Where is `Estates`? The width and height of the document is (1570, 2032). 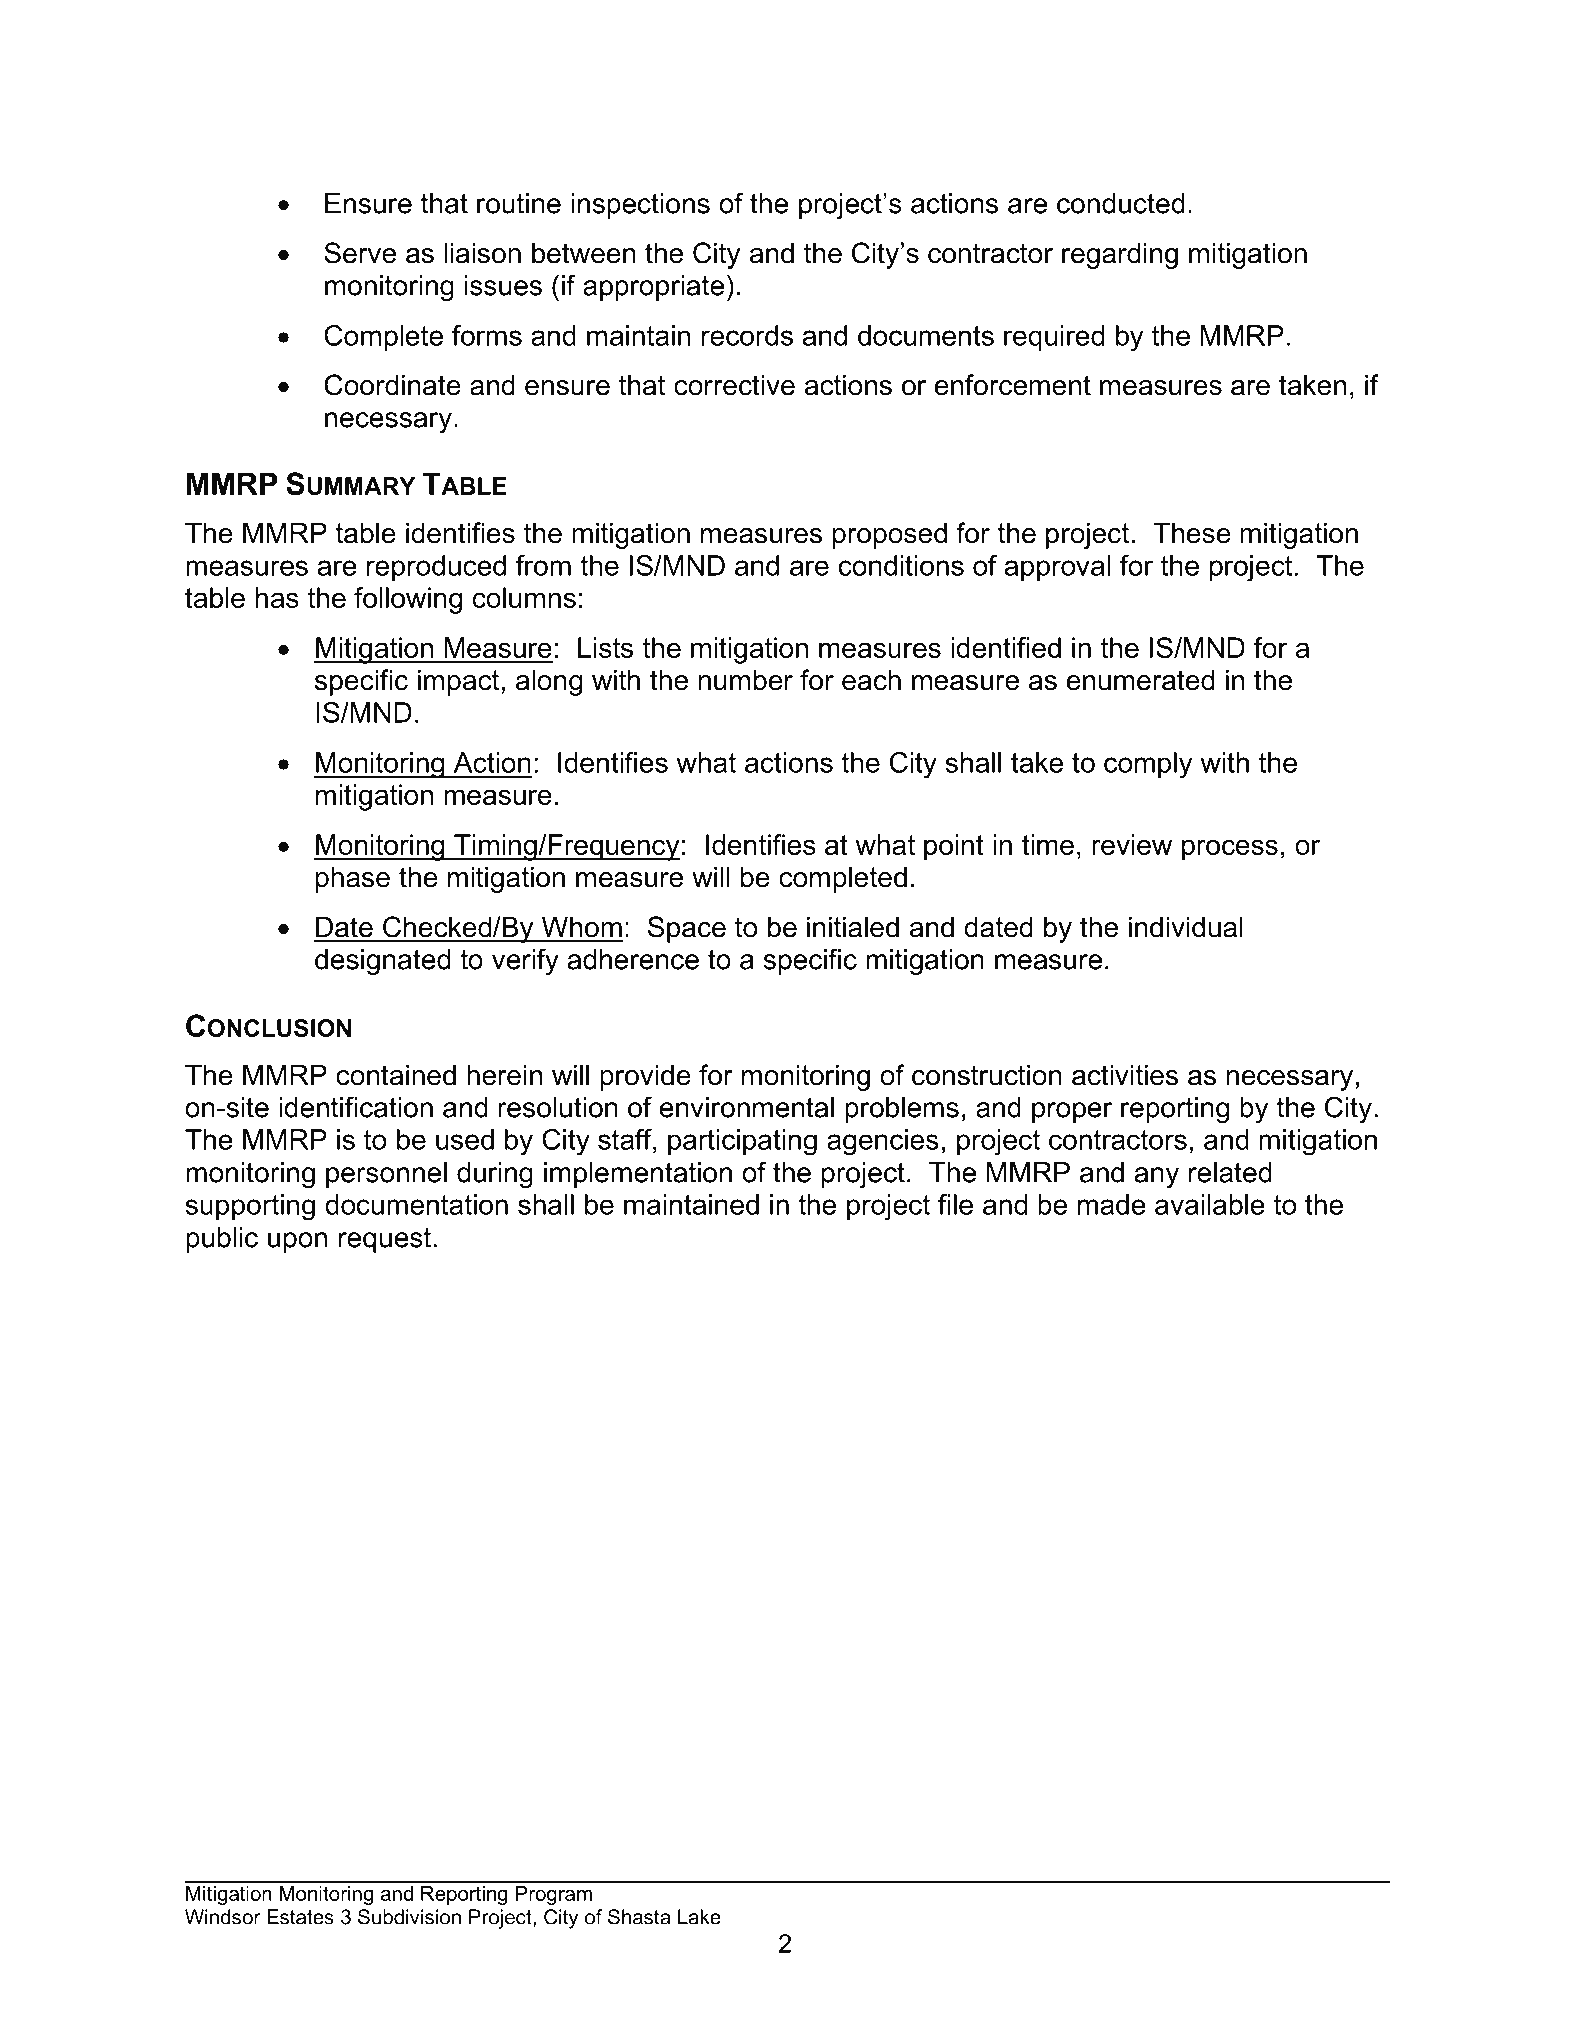 Estates is located at coordinates (300, 1917).
